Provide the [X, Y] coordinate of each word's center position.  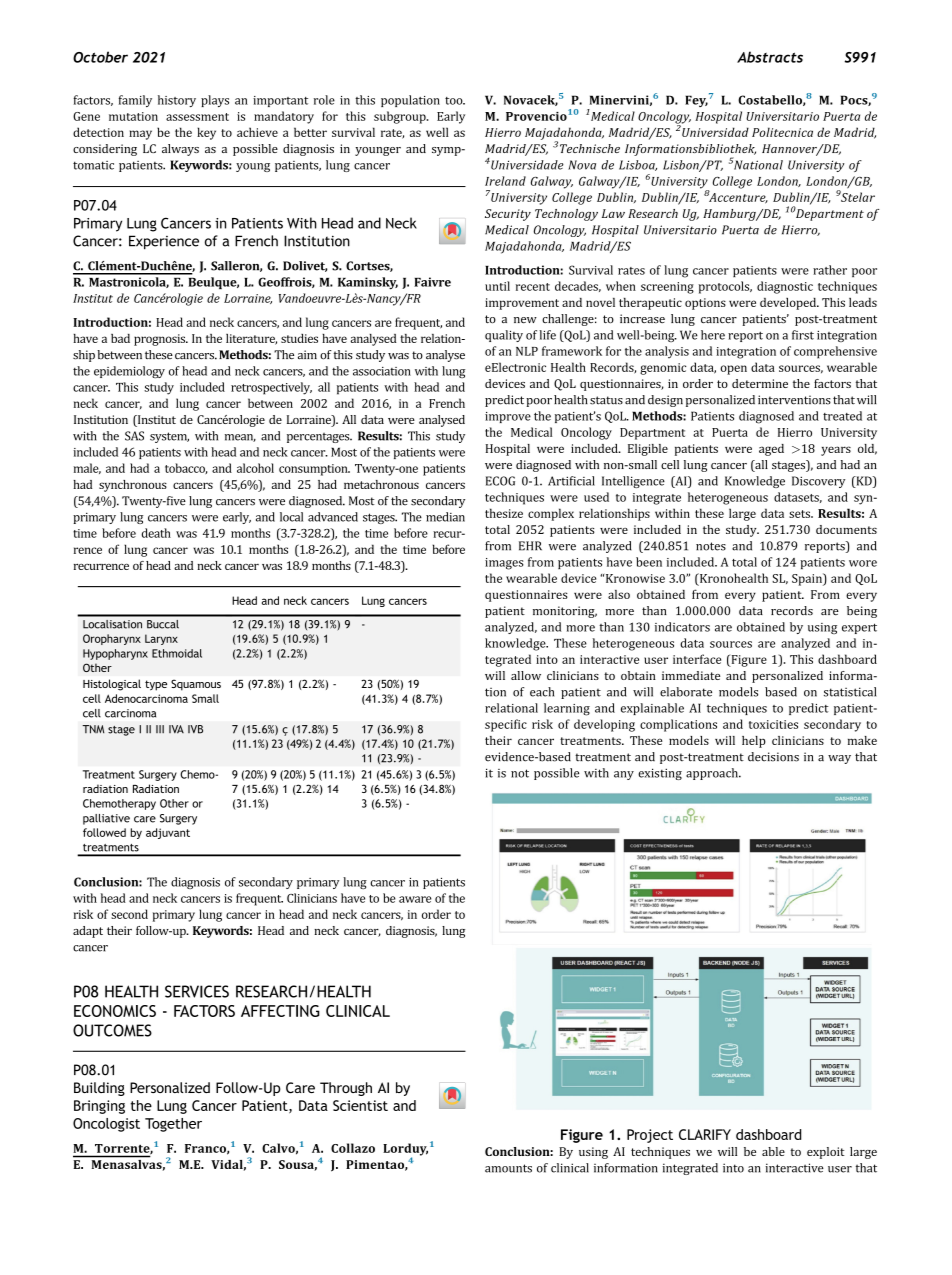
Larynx [161, 639]
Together [173, 1125]
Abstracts [770, 57]
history [177, 101]
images [504, 564]
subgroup [401, 117]
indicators [682, 627]
